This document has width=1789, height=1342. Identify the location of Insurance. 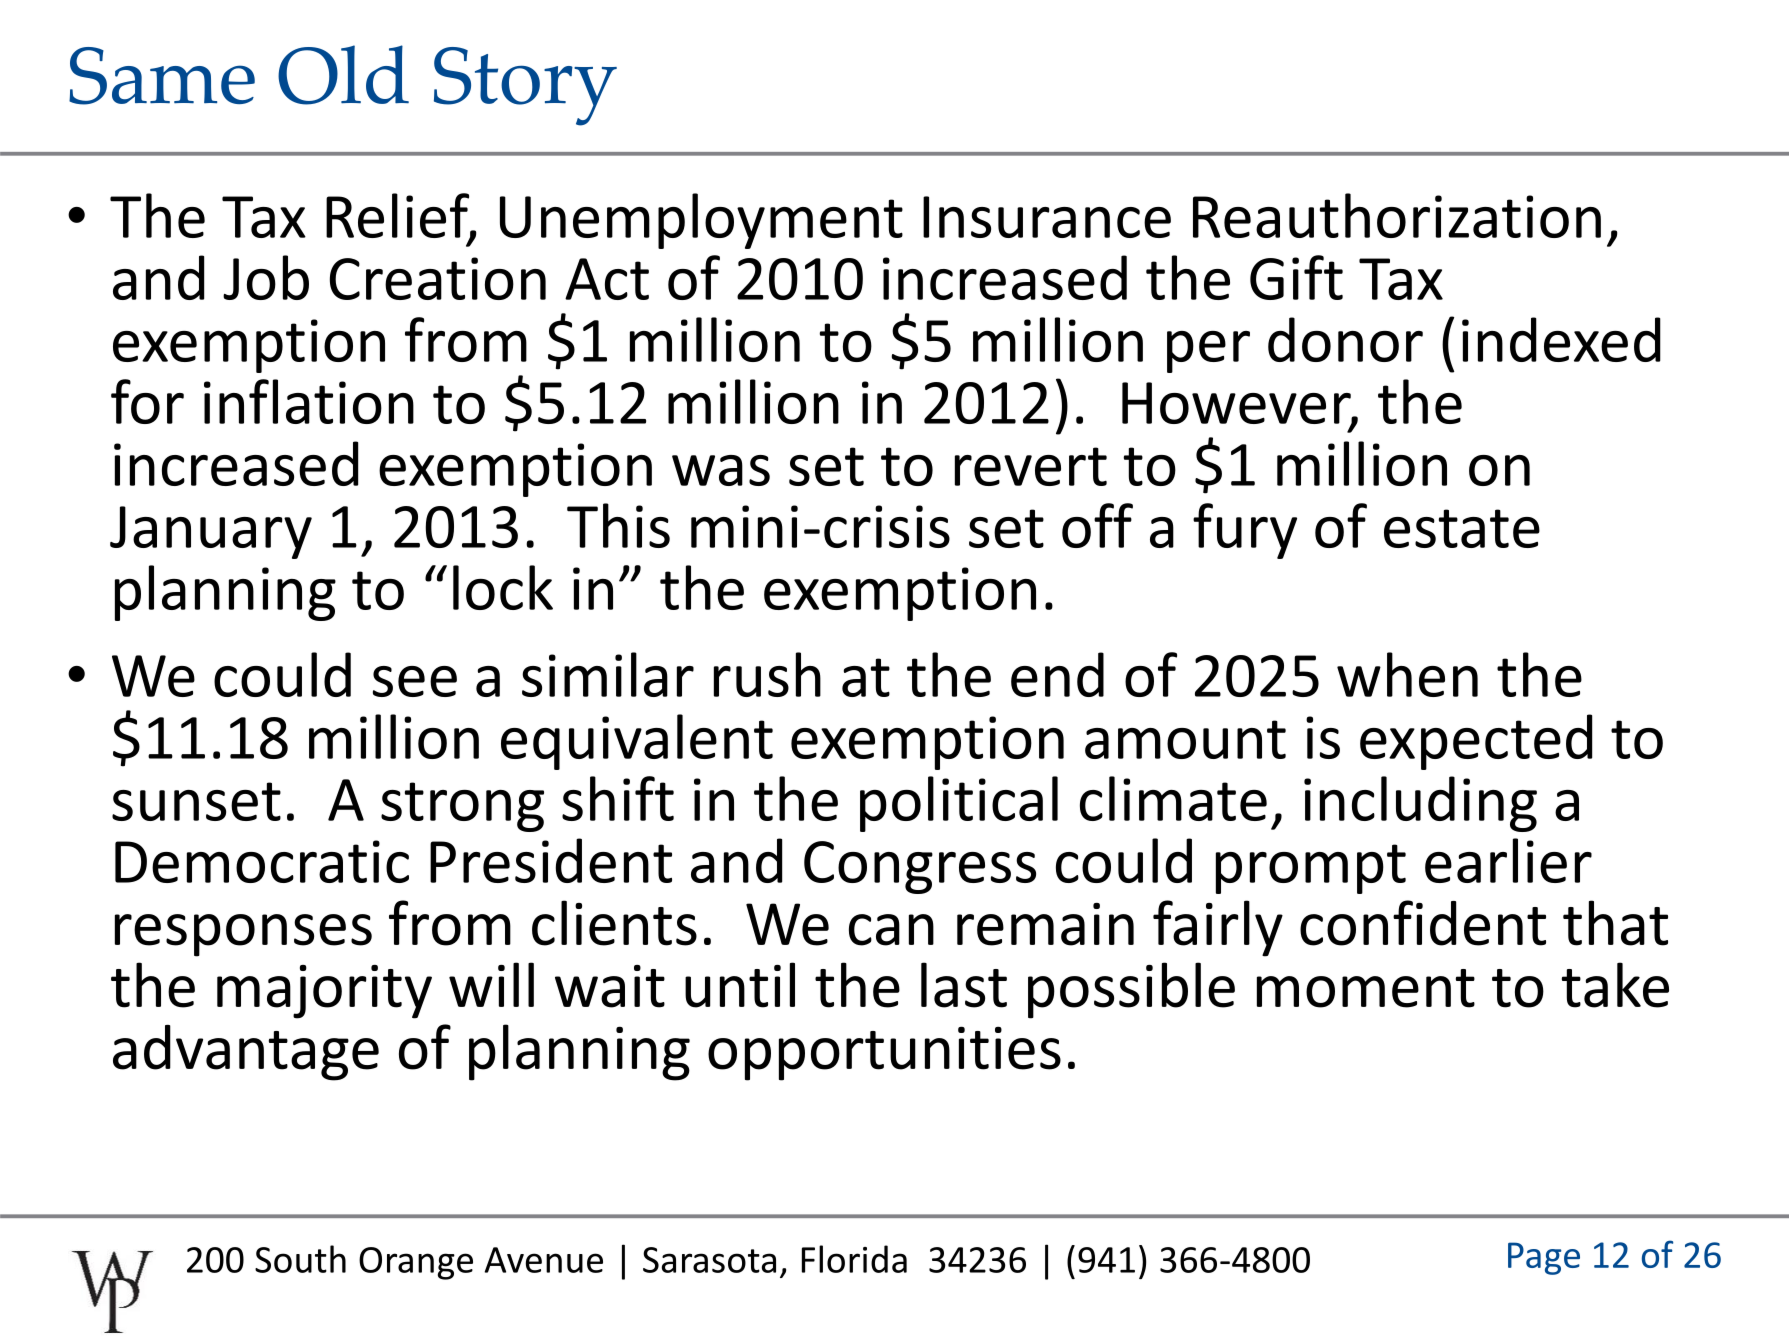
(1047, 217).
